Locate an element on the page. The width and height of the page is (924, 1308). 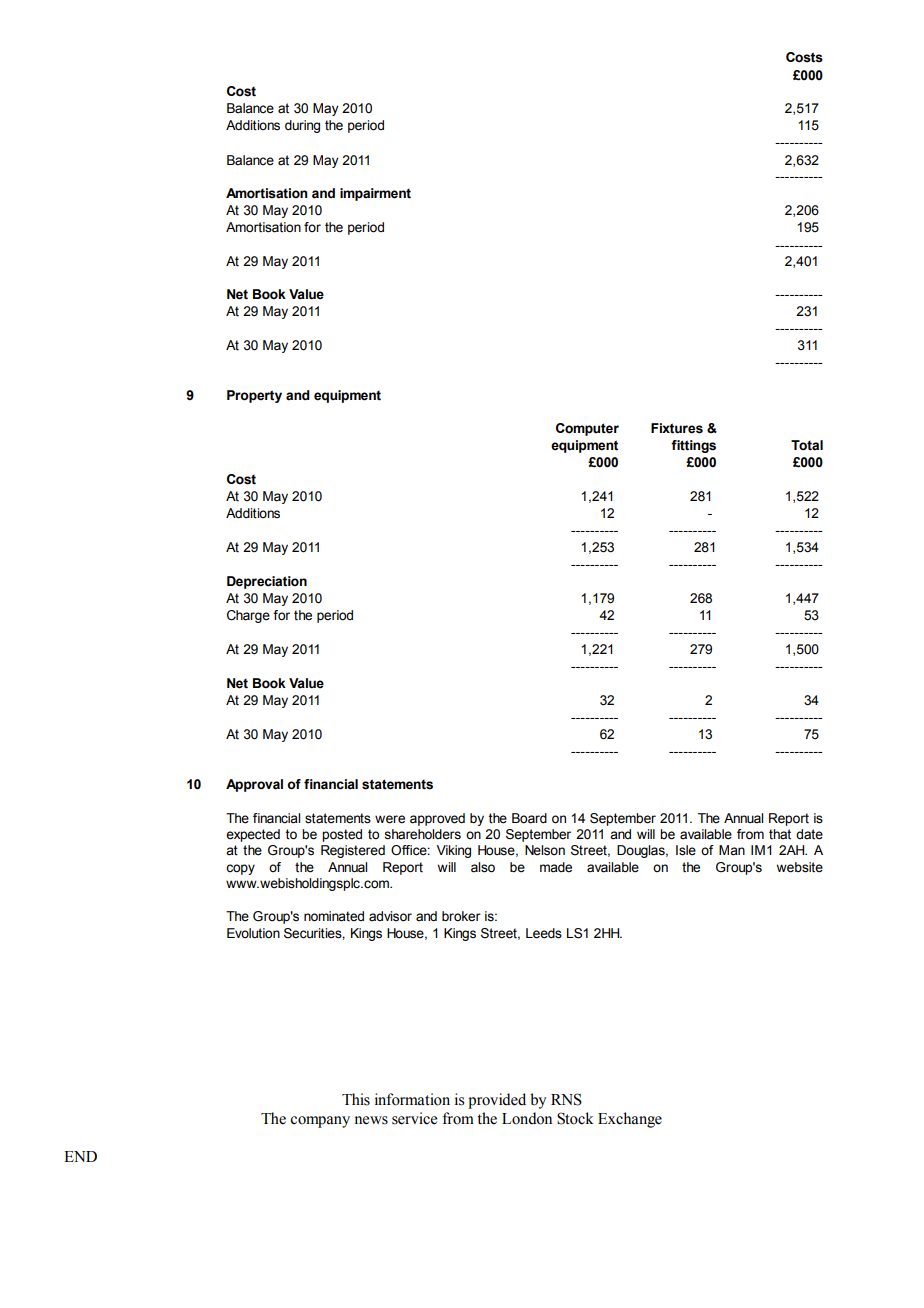
END is located at coordinates (80, 1156).
